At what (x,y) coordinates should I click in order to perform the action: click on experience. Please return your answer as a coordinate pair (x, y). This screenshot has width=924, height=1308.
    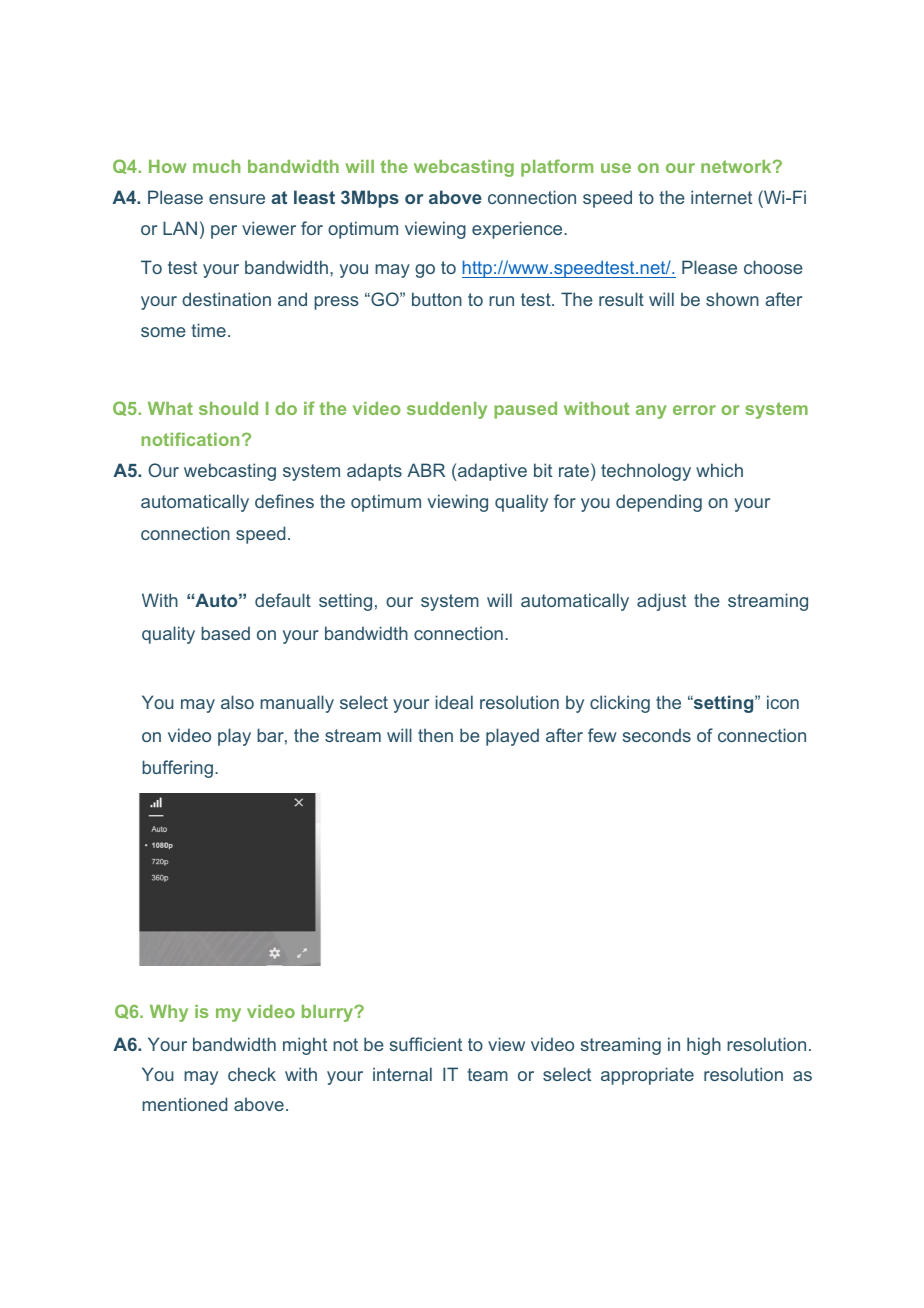
    Looking at the image, I should click on (518, 230).
